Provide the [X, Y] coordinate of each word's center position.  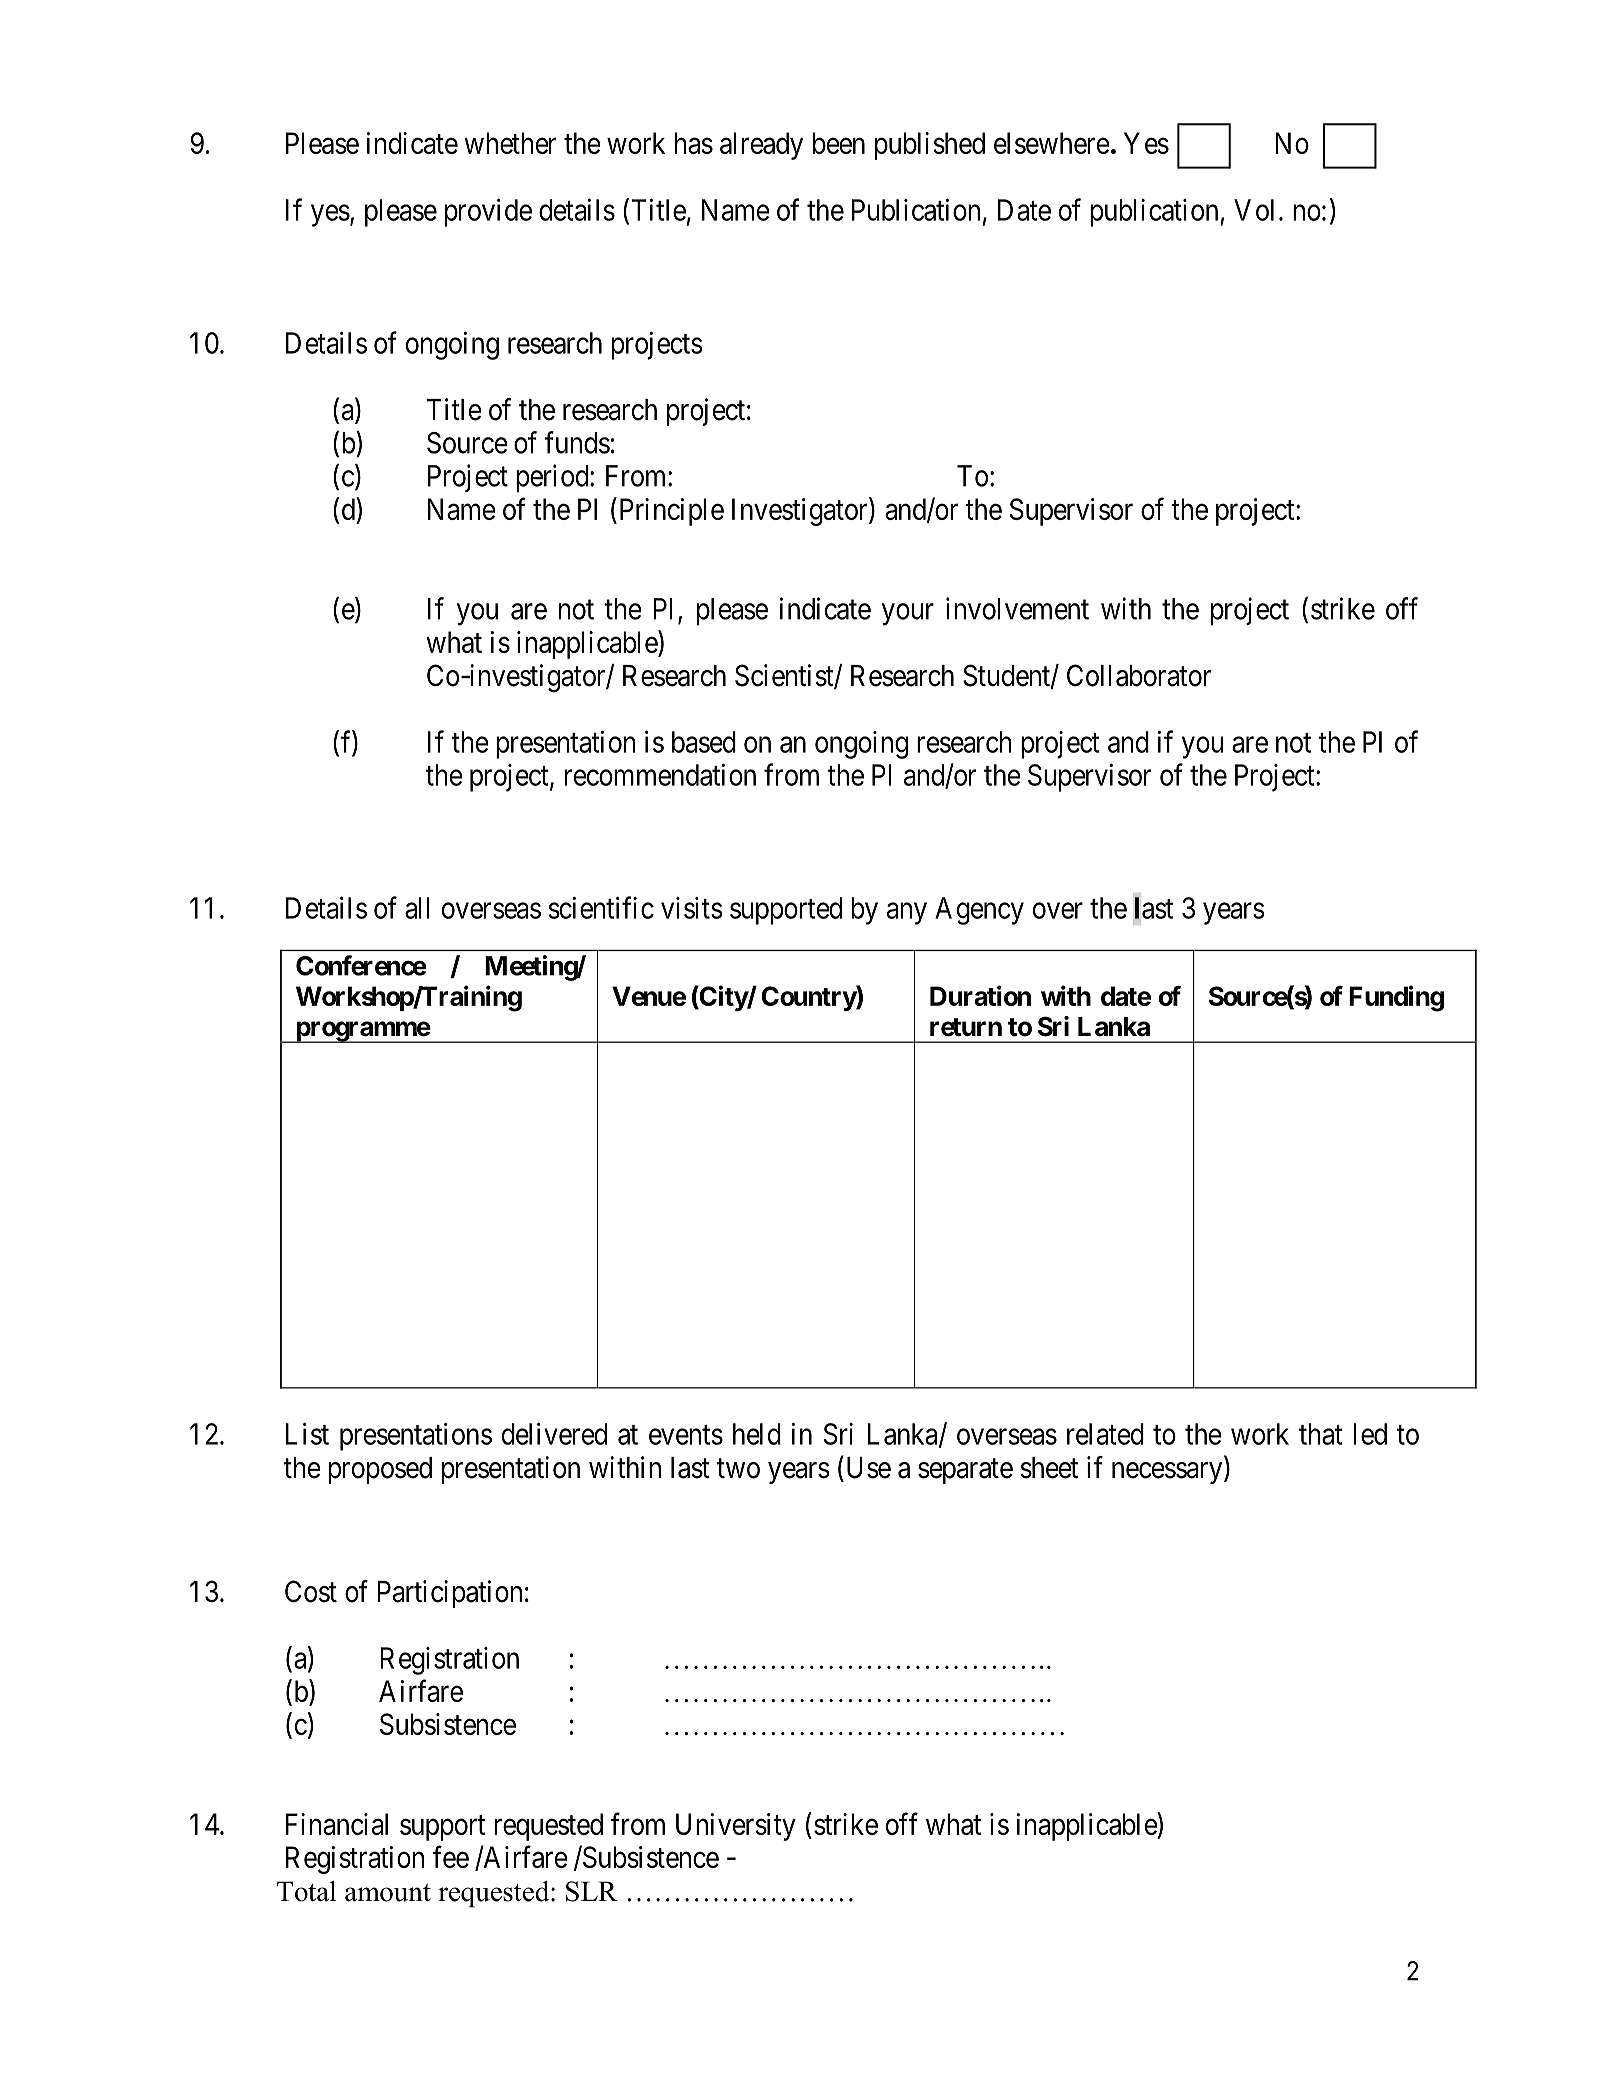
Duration [980, 995]
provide [488, 213]
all [417, 908]
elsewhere [1052, 143]
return [966, 1027]
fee [450, 1857]
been [839, 143]
